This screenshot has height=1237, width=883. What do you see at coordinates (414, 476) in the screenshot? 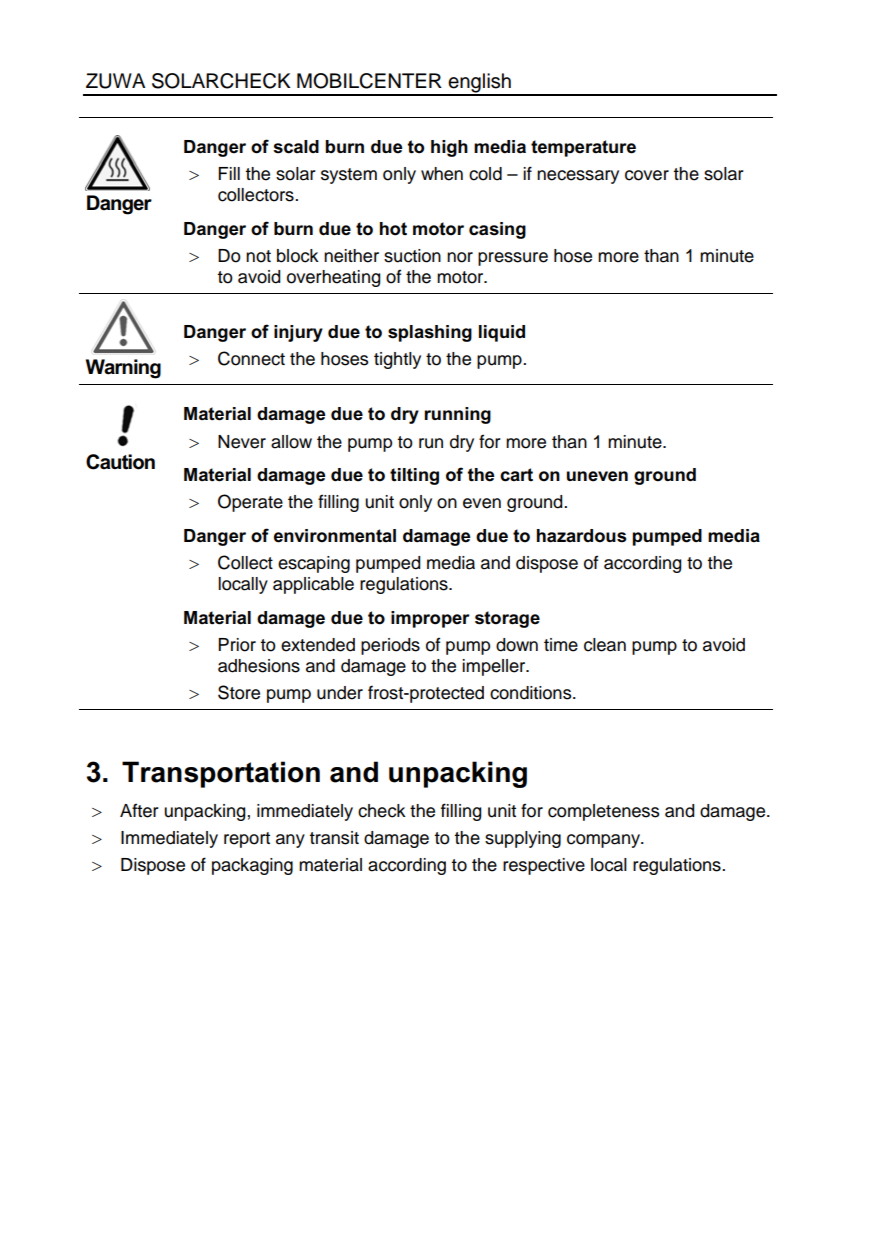
I see `tilting` at bounding box center [414, 476].
